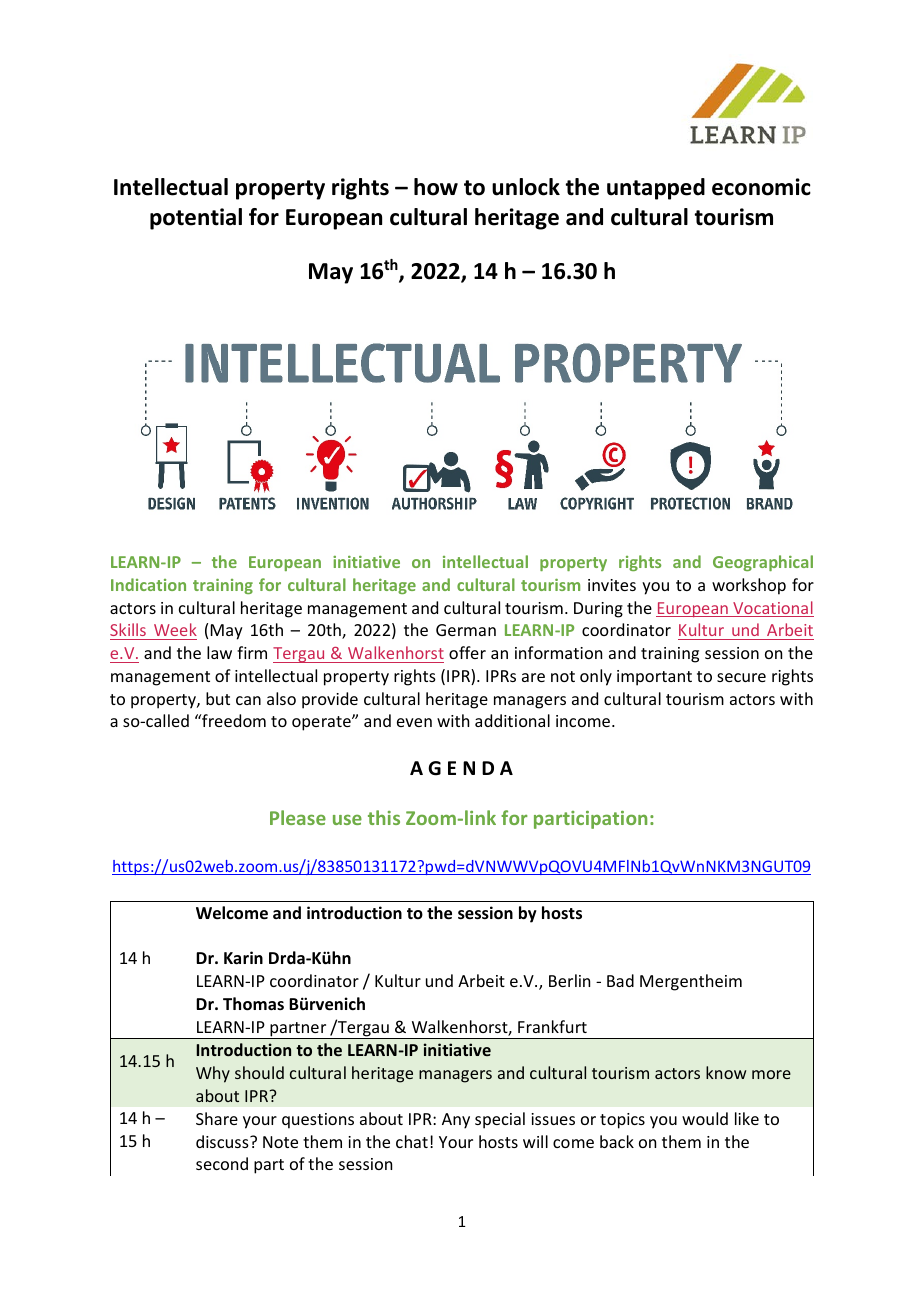  What do you see at coordinates (148, 584) in the screenshot?
I see `Indication` at bounding box center [148, 584].
